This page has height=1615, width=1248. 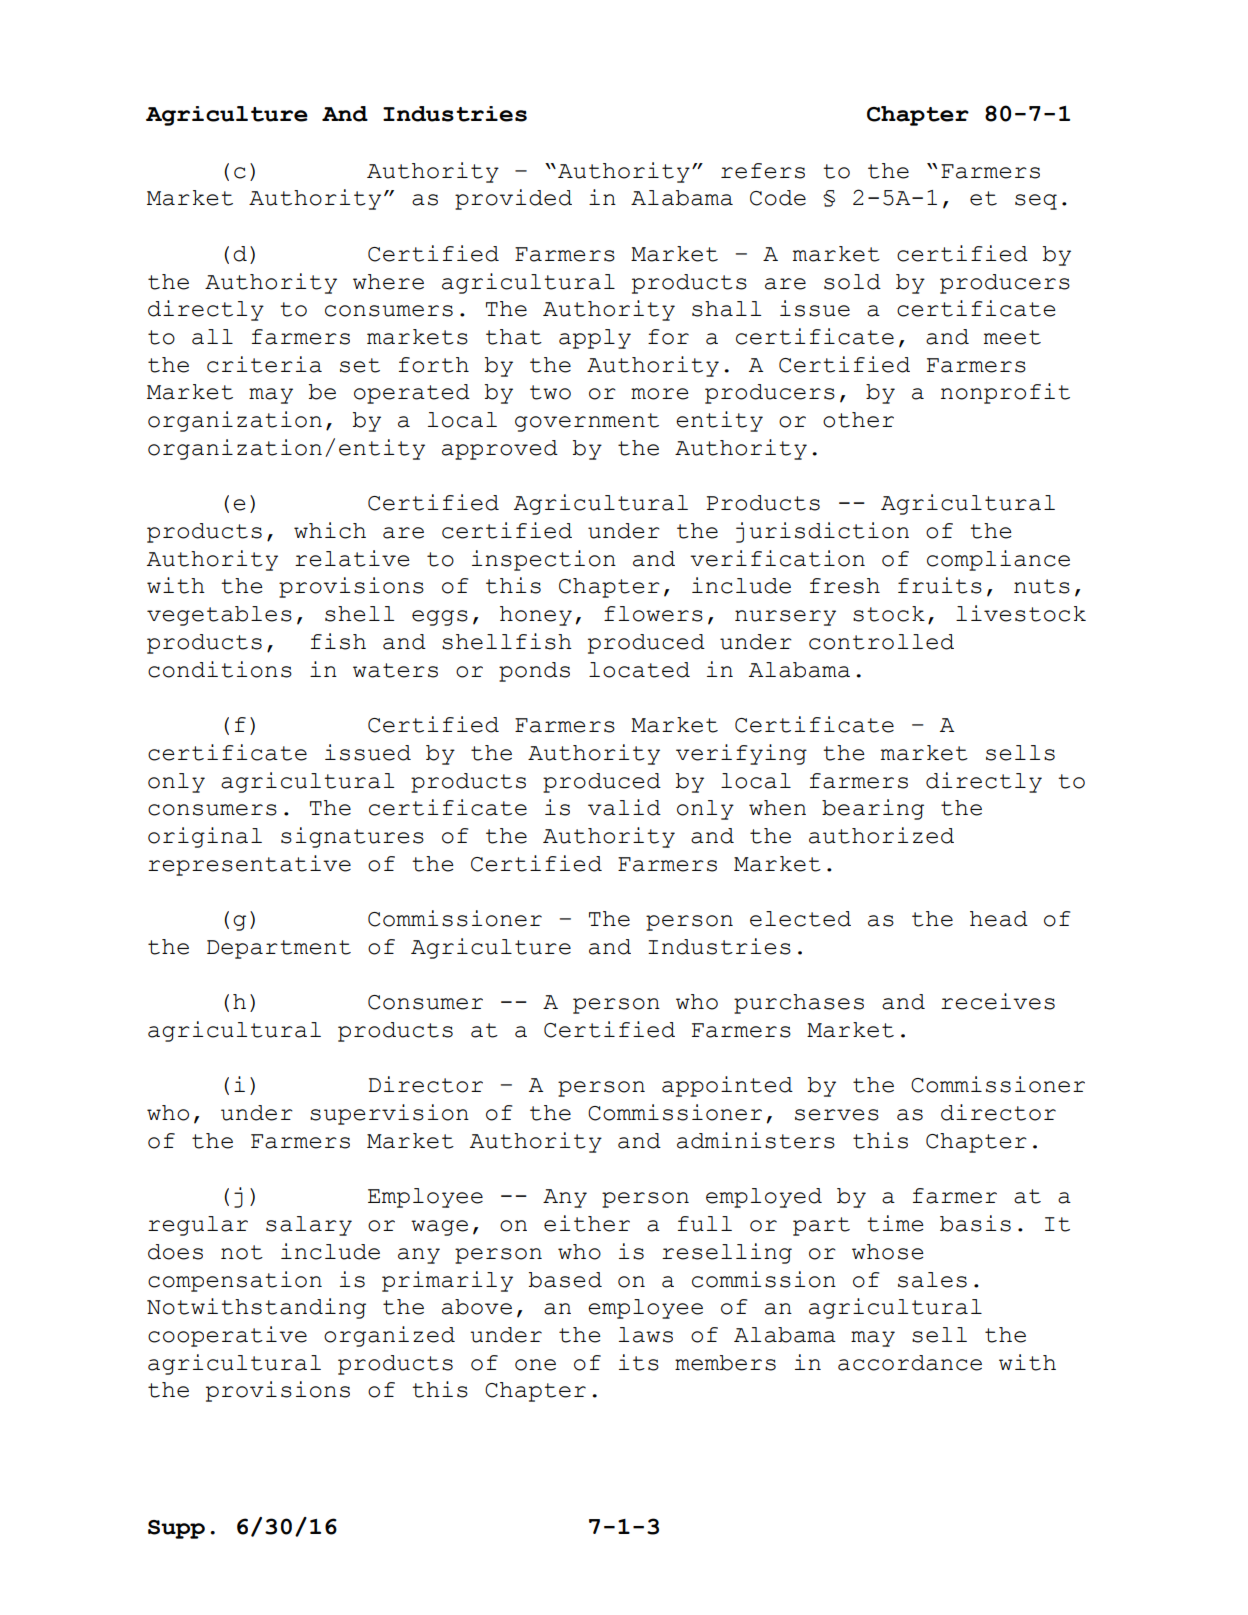 What do you see at coordinates (1036, 202) in the page?
I see `seq` at bounding box center [1036, 202].
